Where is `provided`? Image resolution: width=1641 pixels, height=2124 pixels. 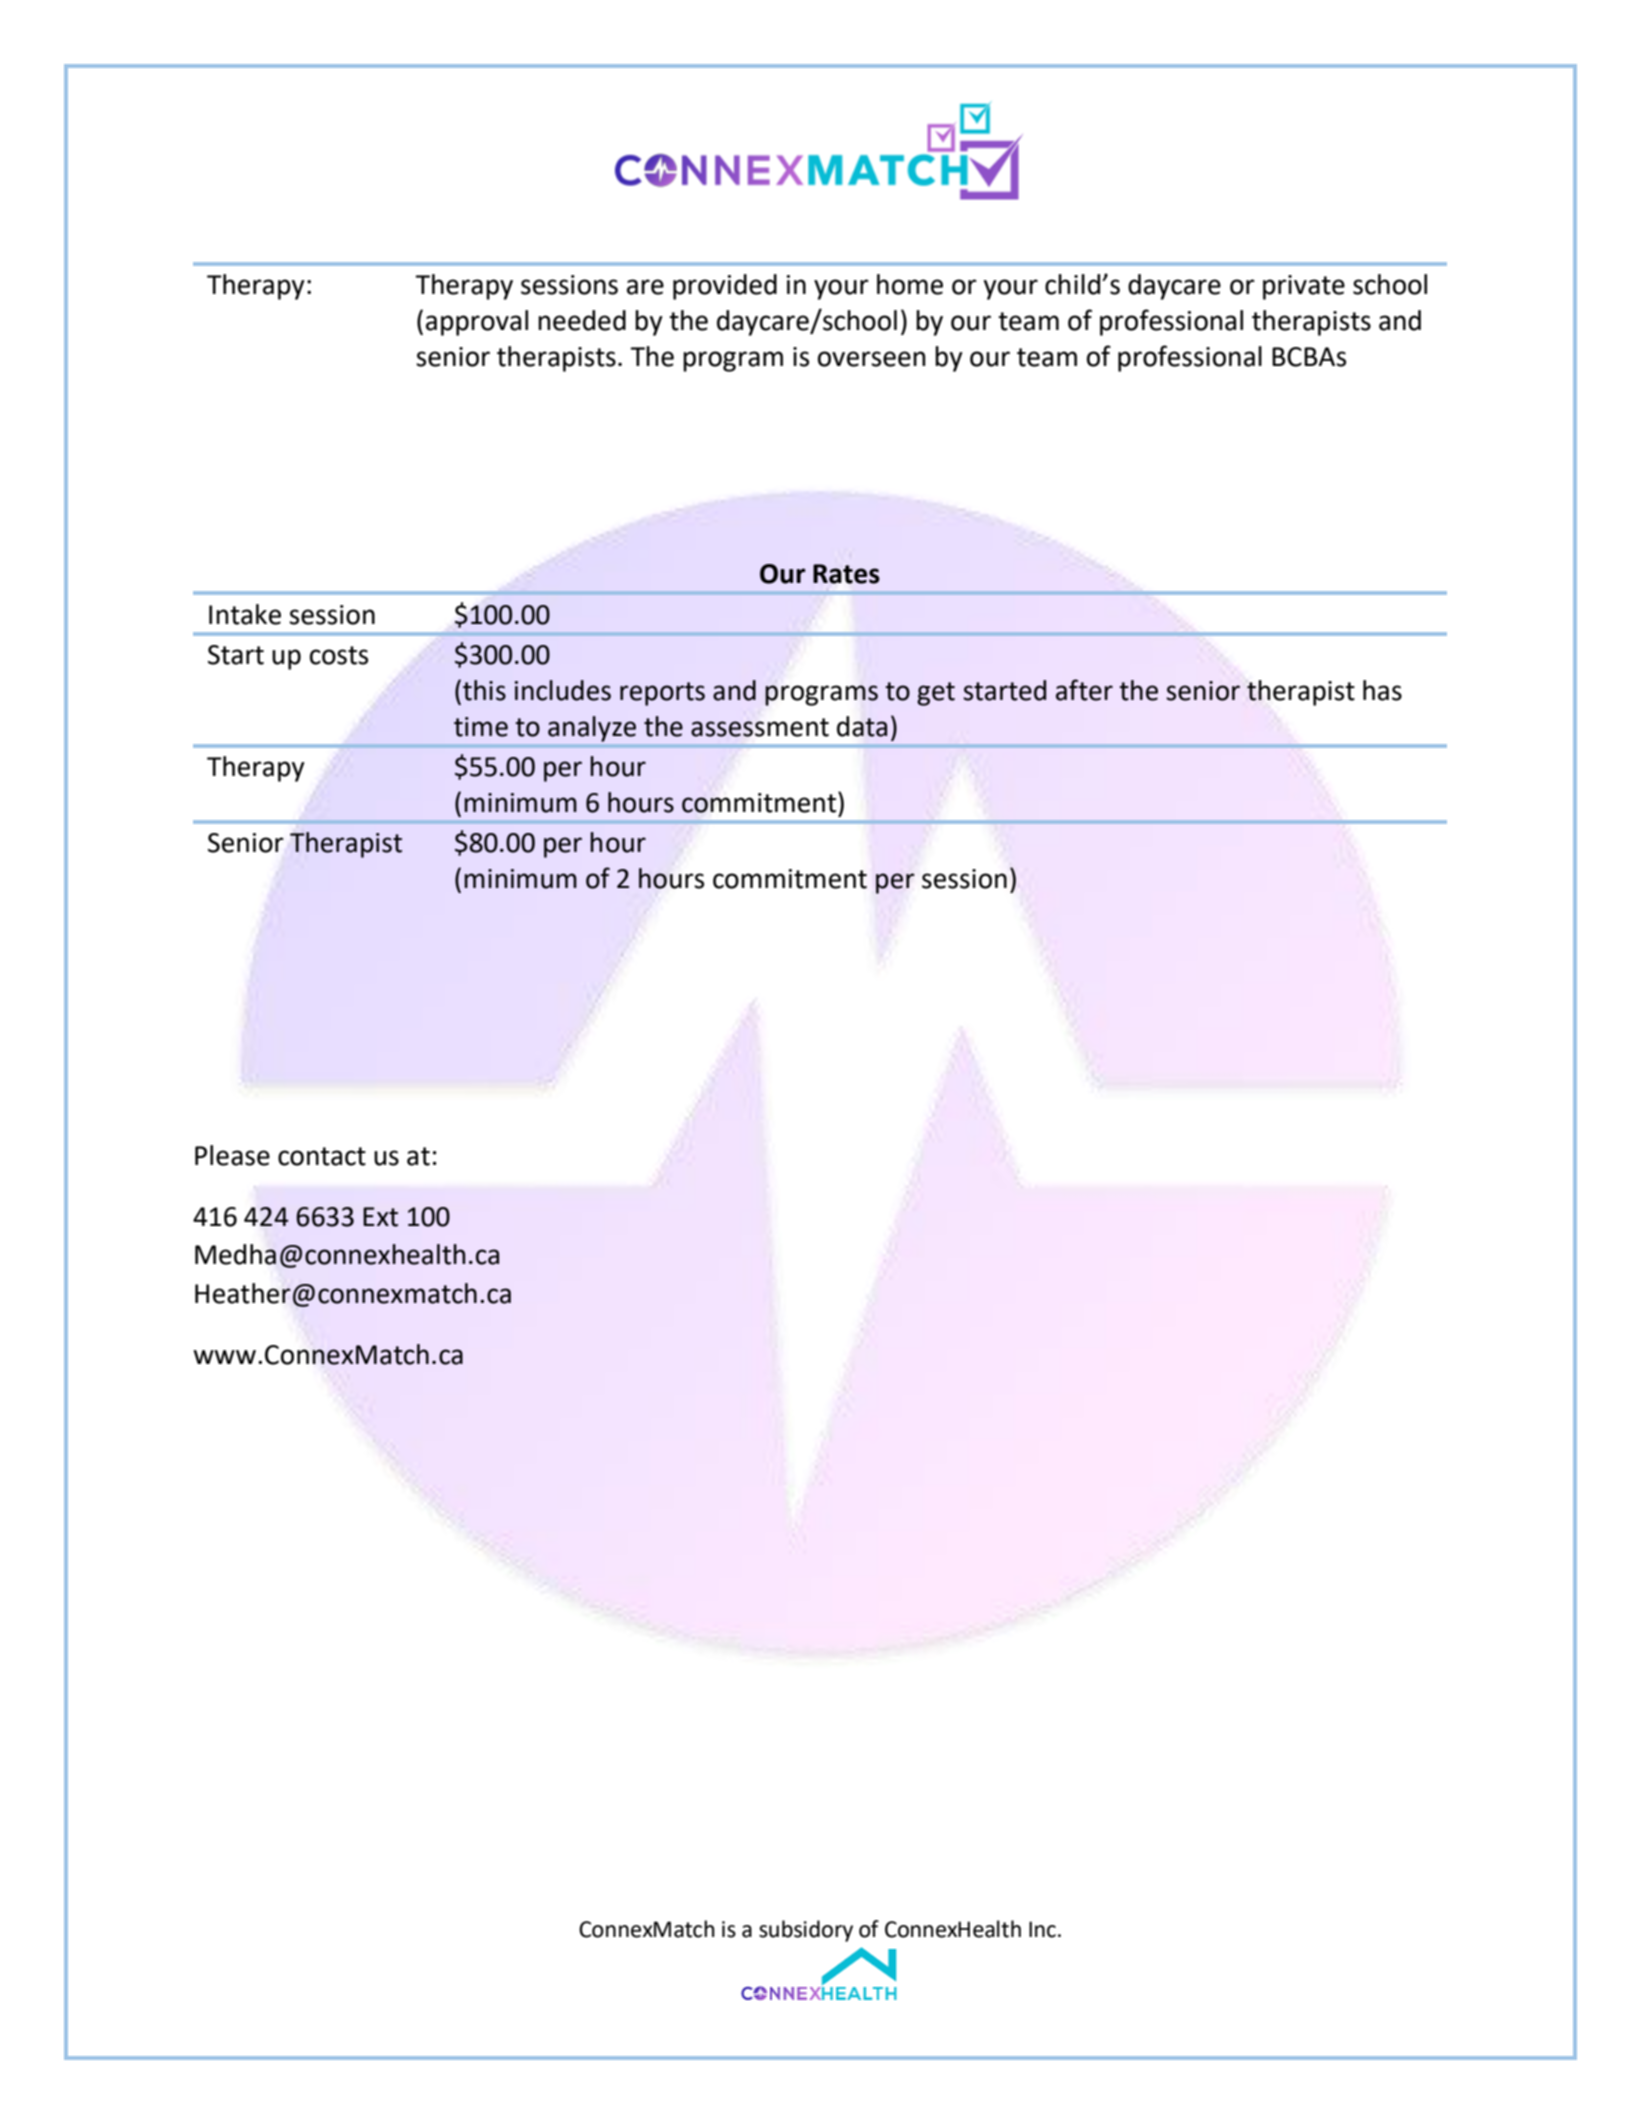
provided is located at coordinates (725, 287).
